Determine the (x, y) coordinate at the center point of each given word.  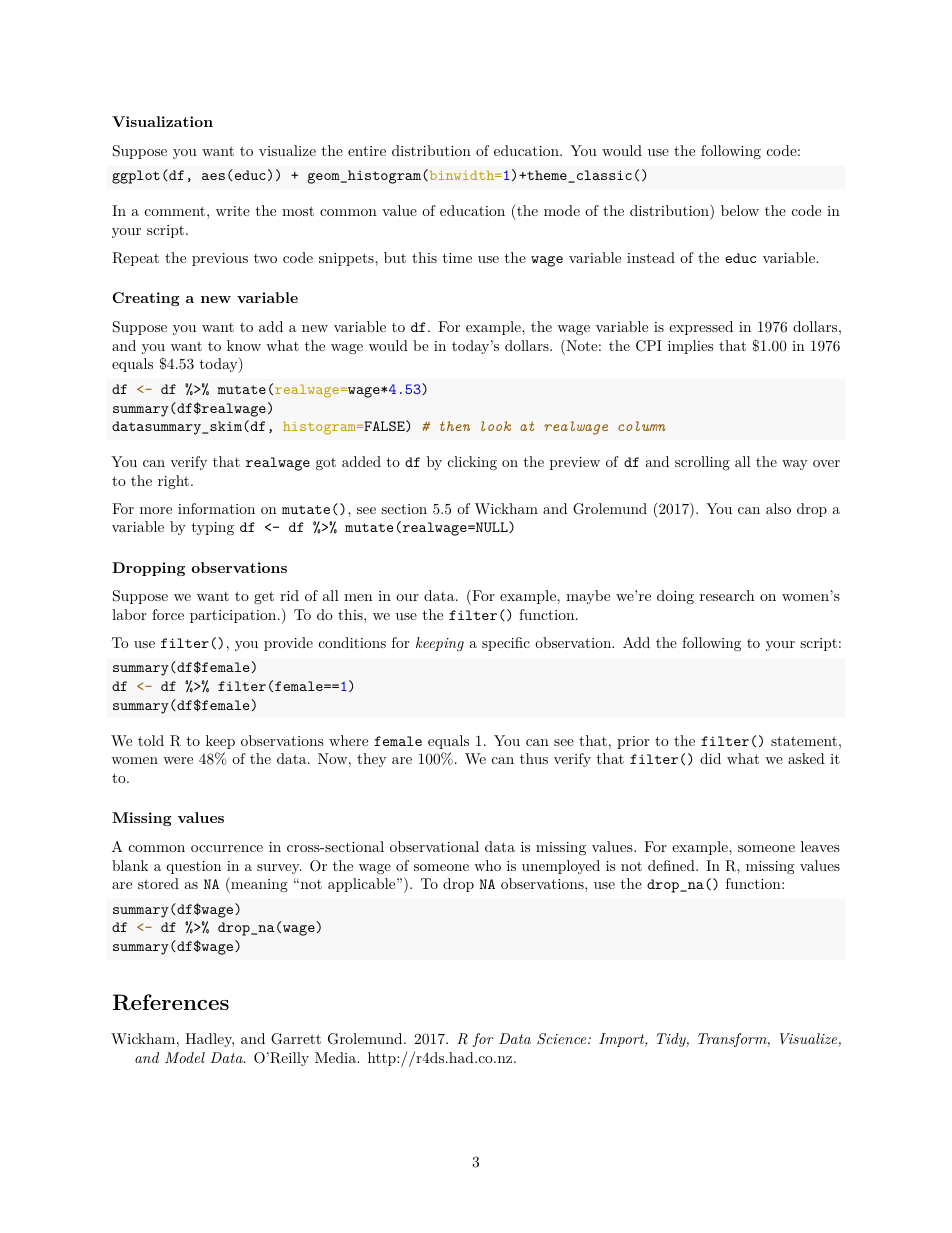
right (173, 482)
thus (534, 758)
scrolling (702, 463)
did (710, 758)
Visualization (162, 121)
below (740, 210)
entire (367, 151)
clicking (472, 463)
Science (563, 1039)
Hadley (209, 1040)
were (178, 760)
